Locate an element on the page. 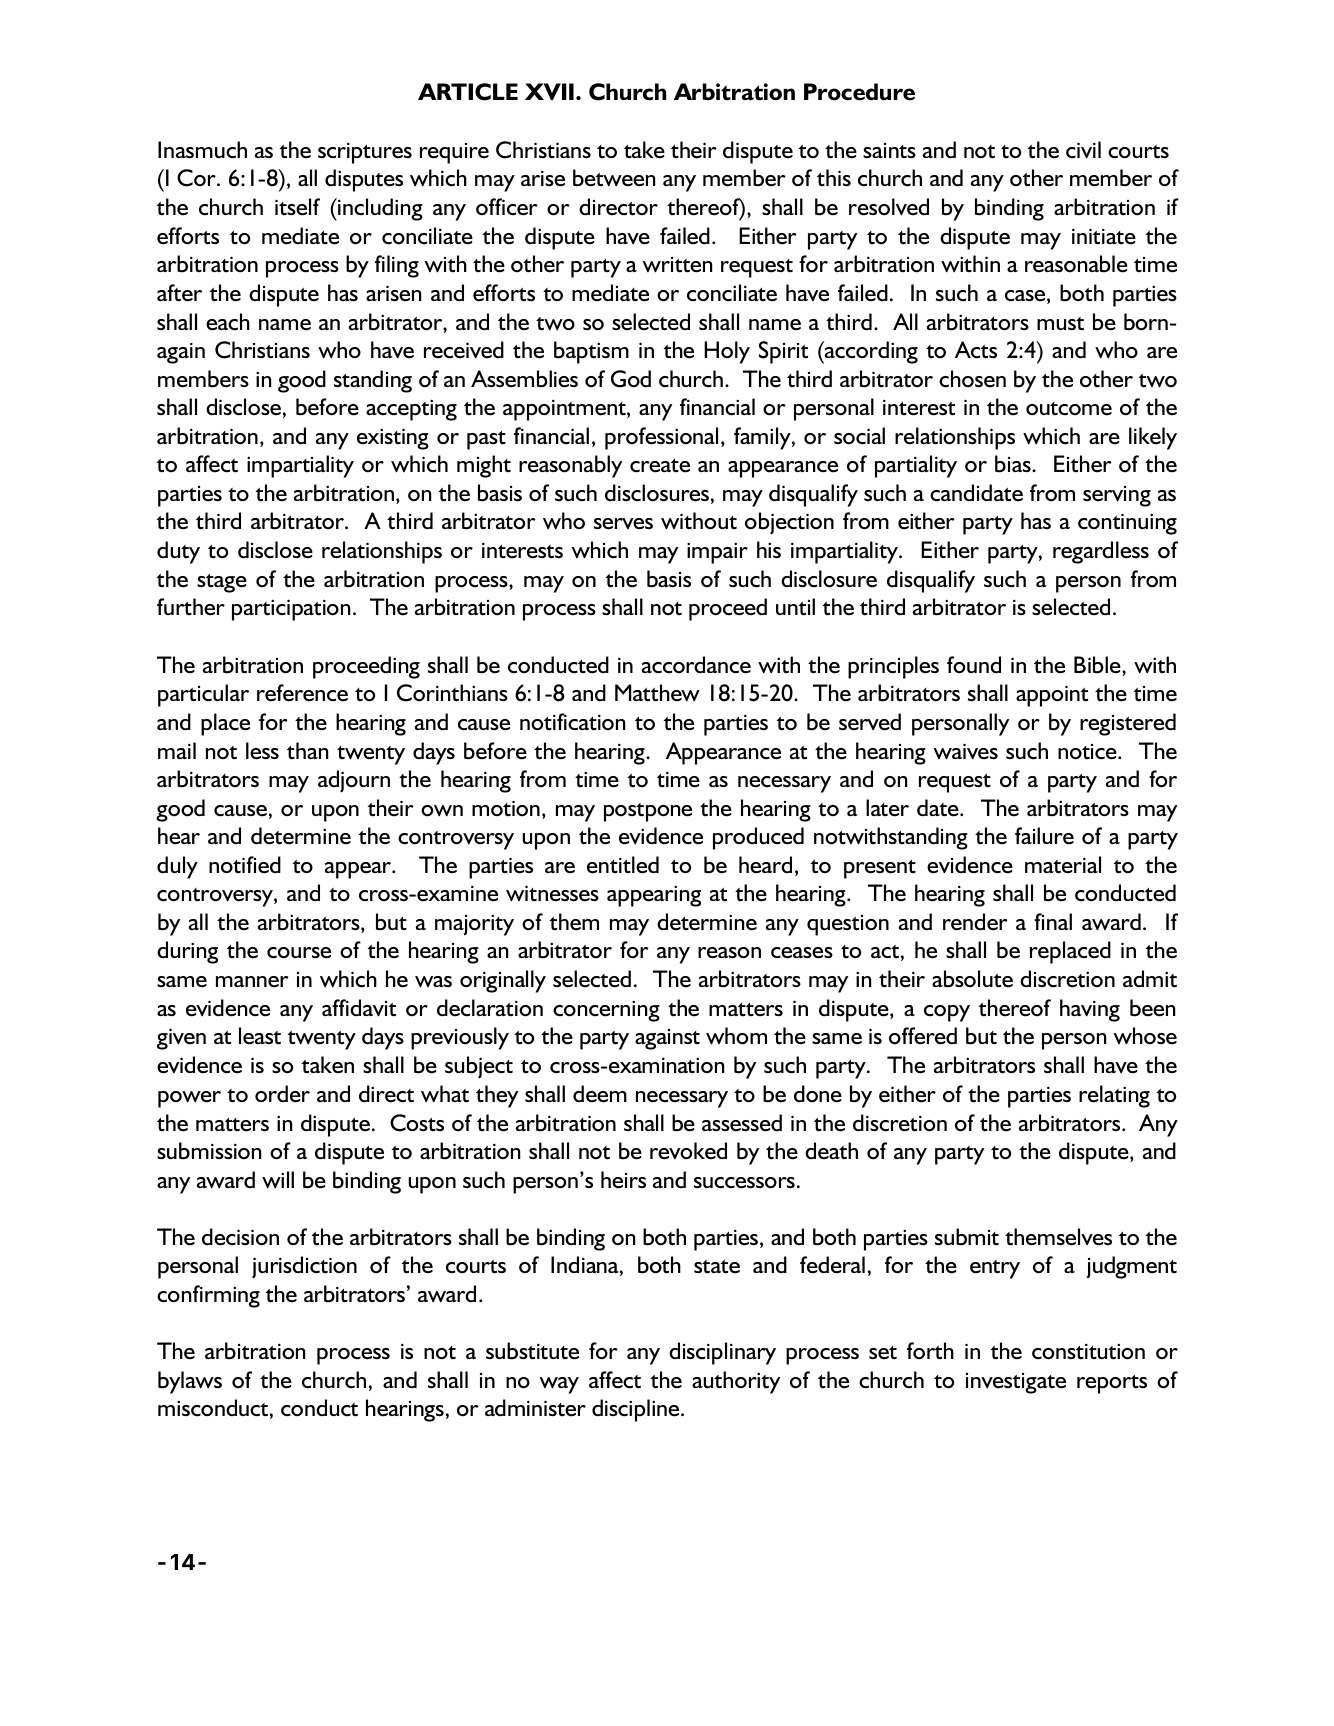 Image resolution: width=1334 pixels, height=1726 pixels. between is located at coordinates (614, 178).
